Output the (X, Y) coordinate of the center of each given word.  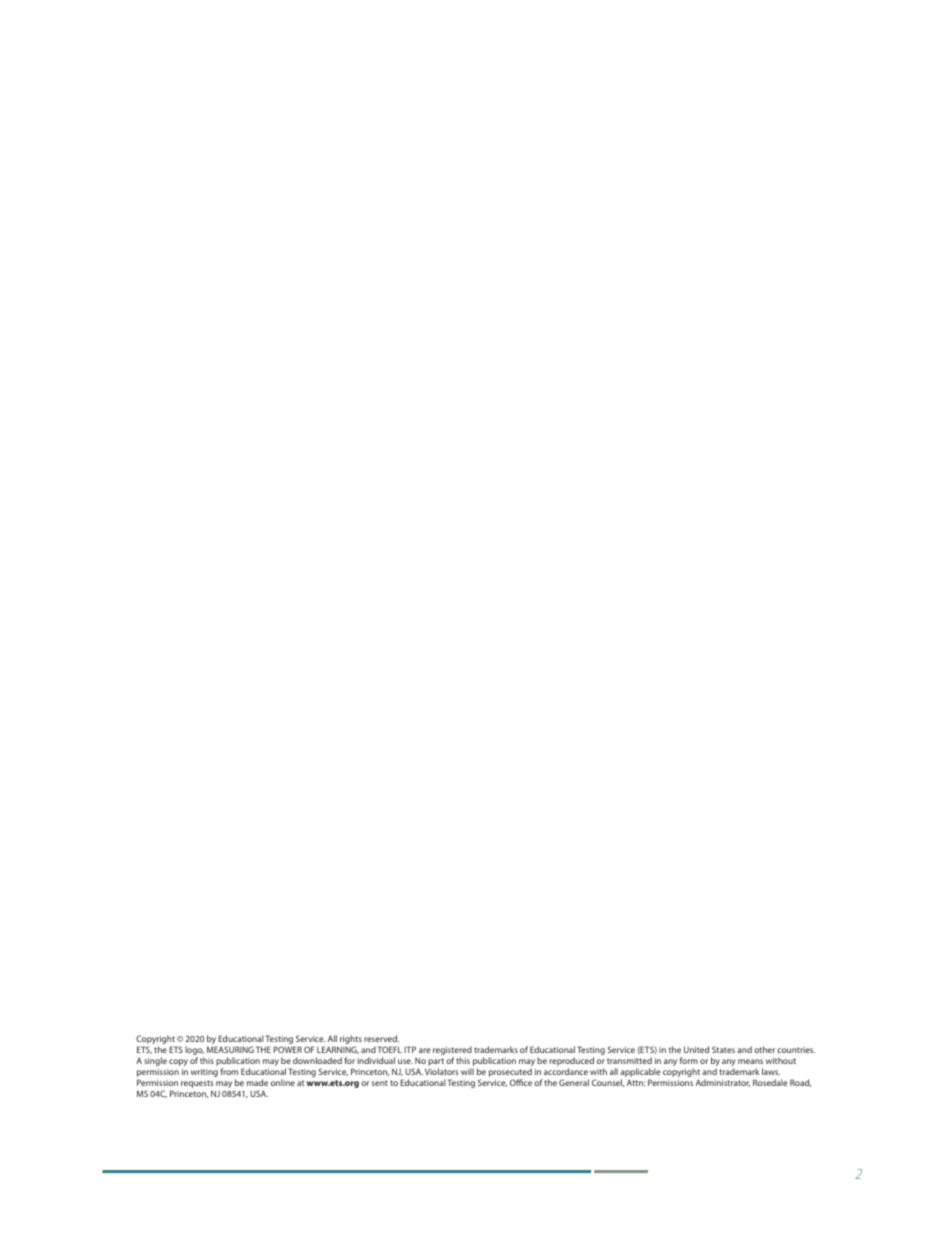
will (467, 1071)
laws (771, 1071)
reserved (381, 1038)
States (723, 1049)
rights (351, 1041)
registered (452, 1052)
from (229, 1071)
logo (194, 1052)
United (696, 1049)
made (257, 1082)
